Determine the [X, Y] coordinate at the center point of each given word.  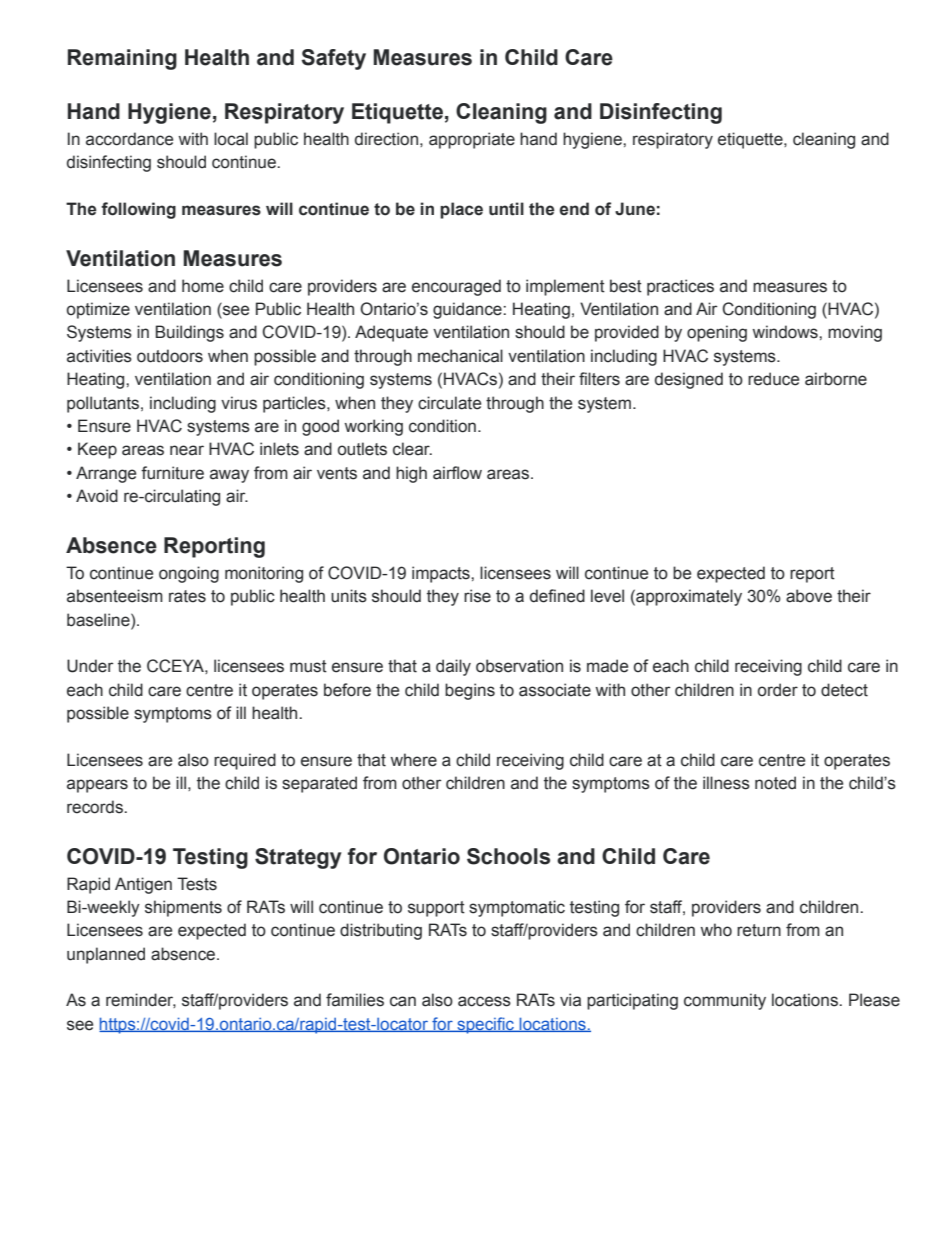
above [809, 596]
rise [477, 596]
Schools [508, 856]
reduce [773, 379]
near [187, 450]
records [96, 807]
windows [786, 332]
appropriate [472, 140]
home [203, 286]
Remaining [122, 59]
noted [775, 783]
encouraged [456, 287]
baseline [99, 620]
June [635, 209]
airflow [457, 473]
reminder [141, 1000]
